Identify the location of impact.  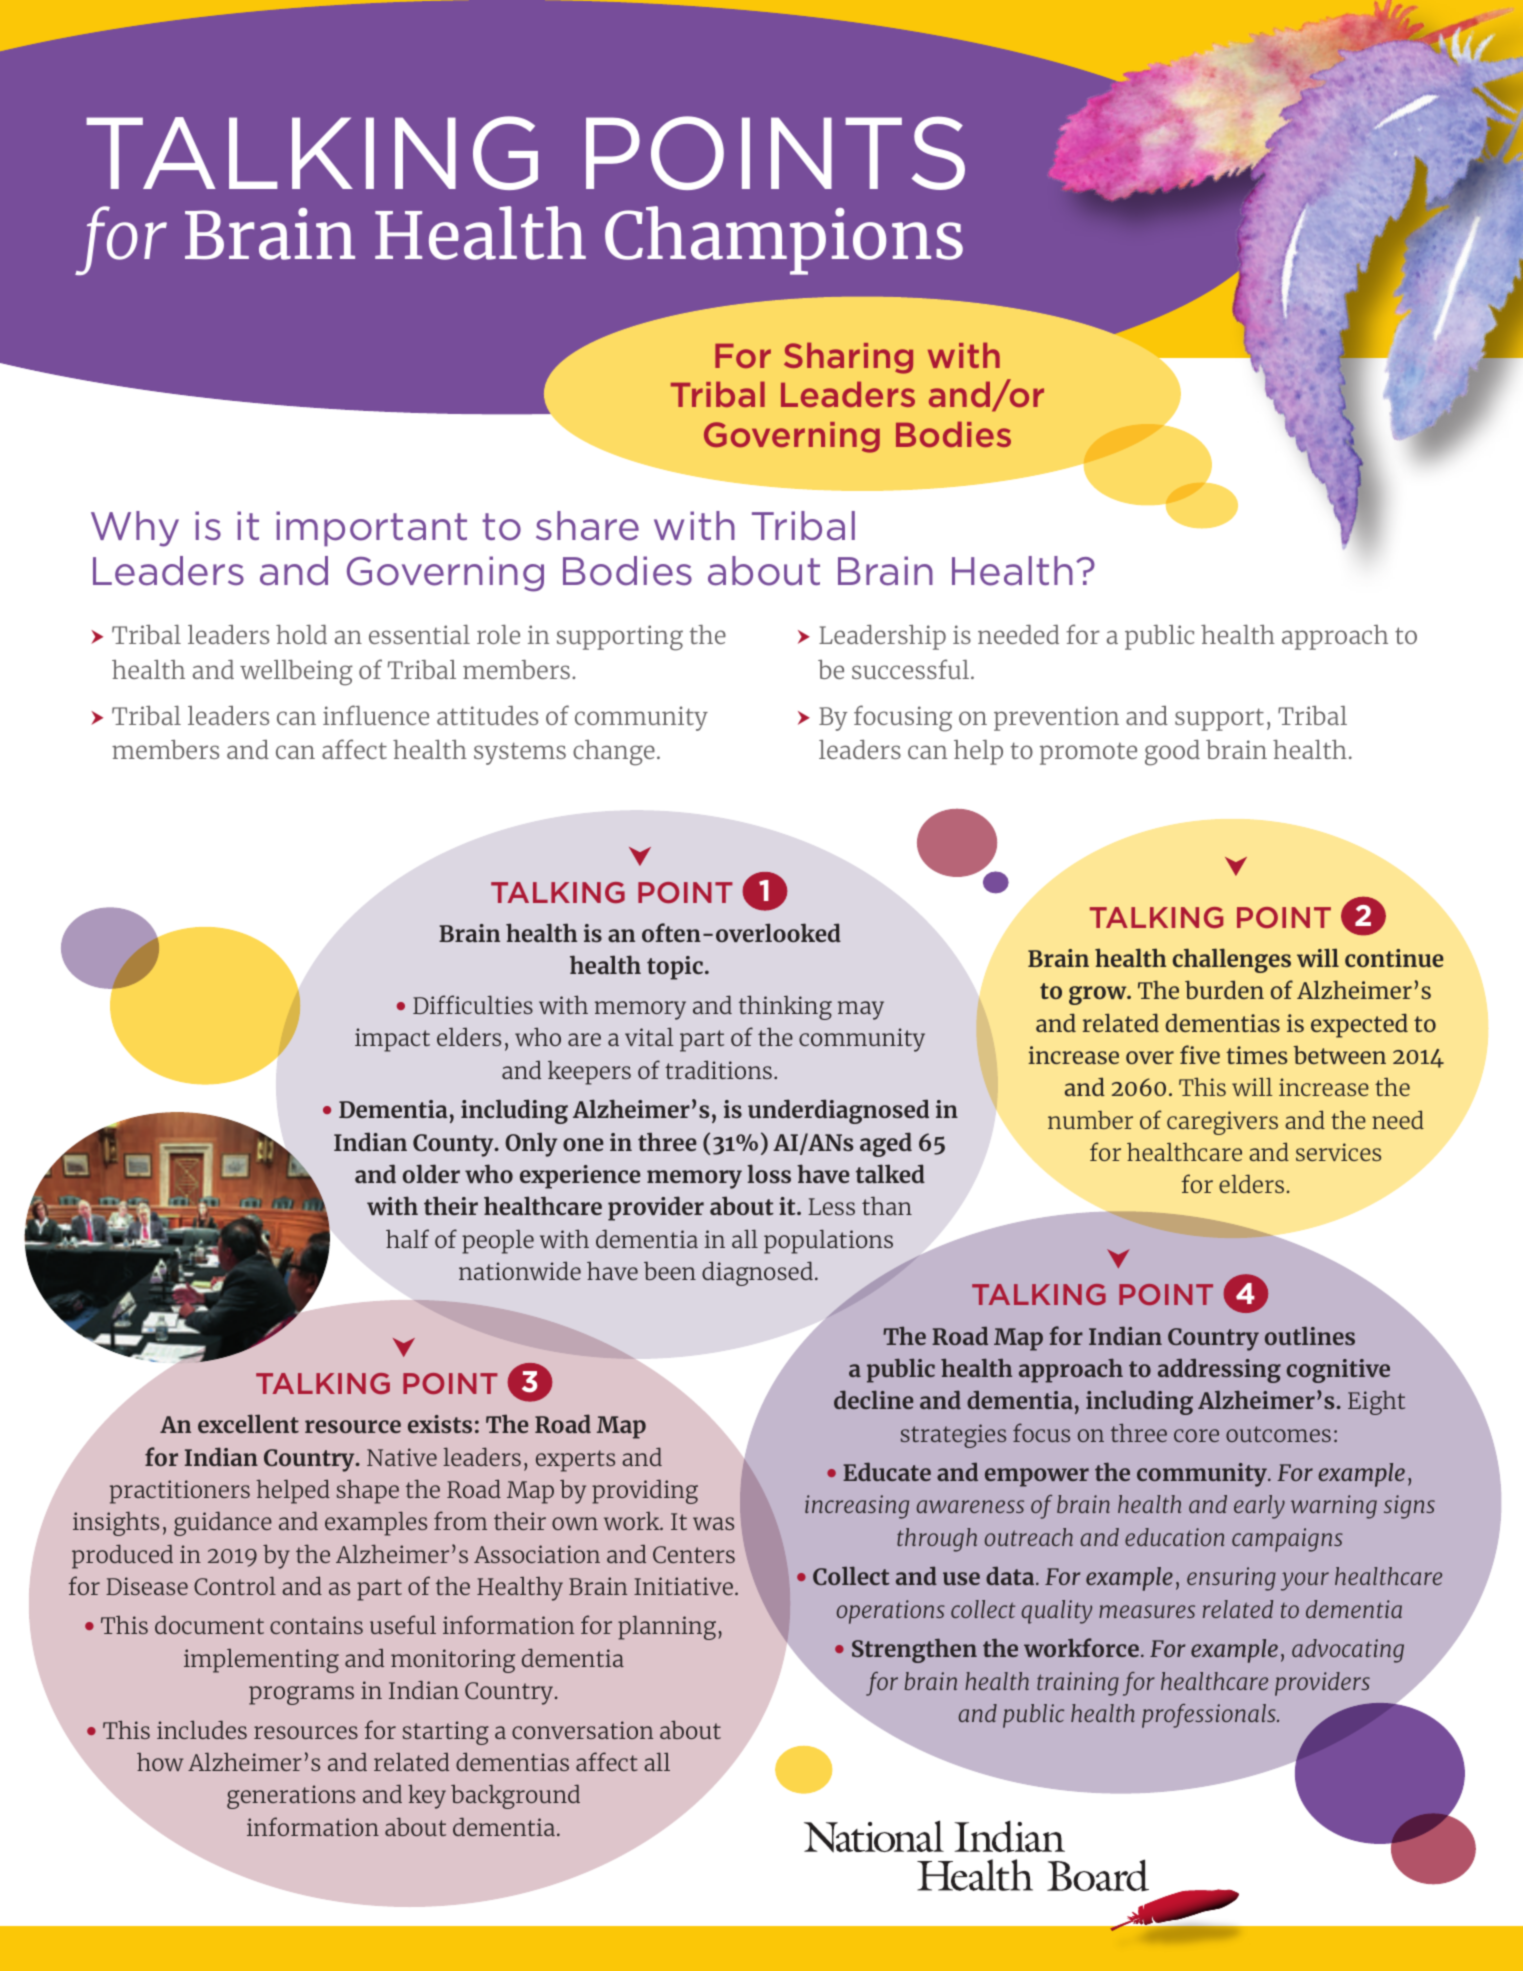
(392, 1040).
